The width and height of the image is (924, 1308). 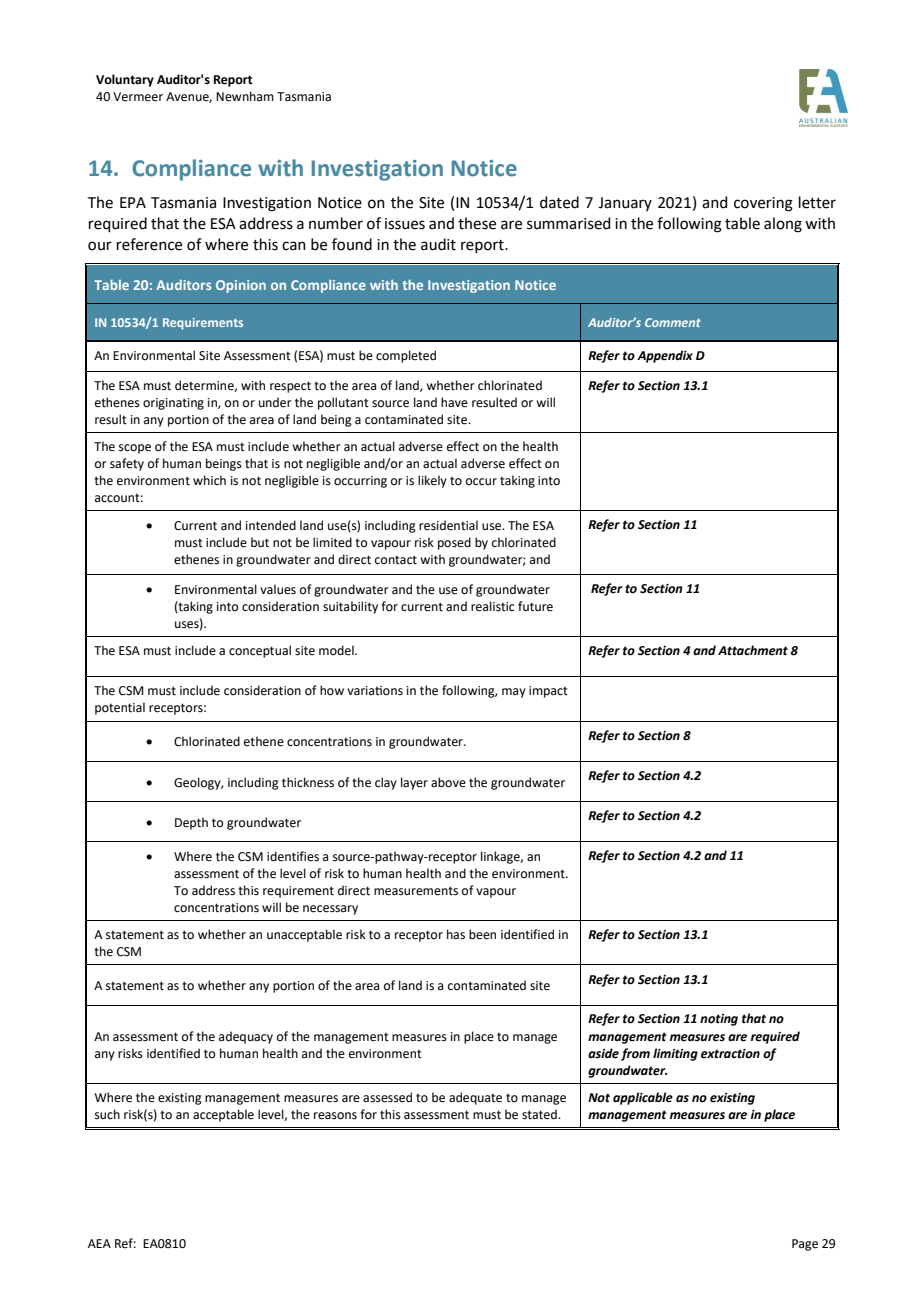 What do you see at coordinates (477, 223) in the image?
I see `these` at bounding box center [477, 223].
